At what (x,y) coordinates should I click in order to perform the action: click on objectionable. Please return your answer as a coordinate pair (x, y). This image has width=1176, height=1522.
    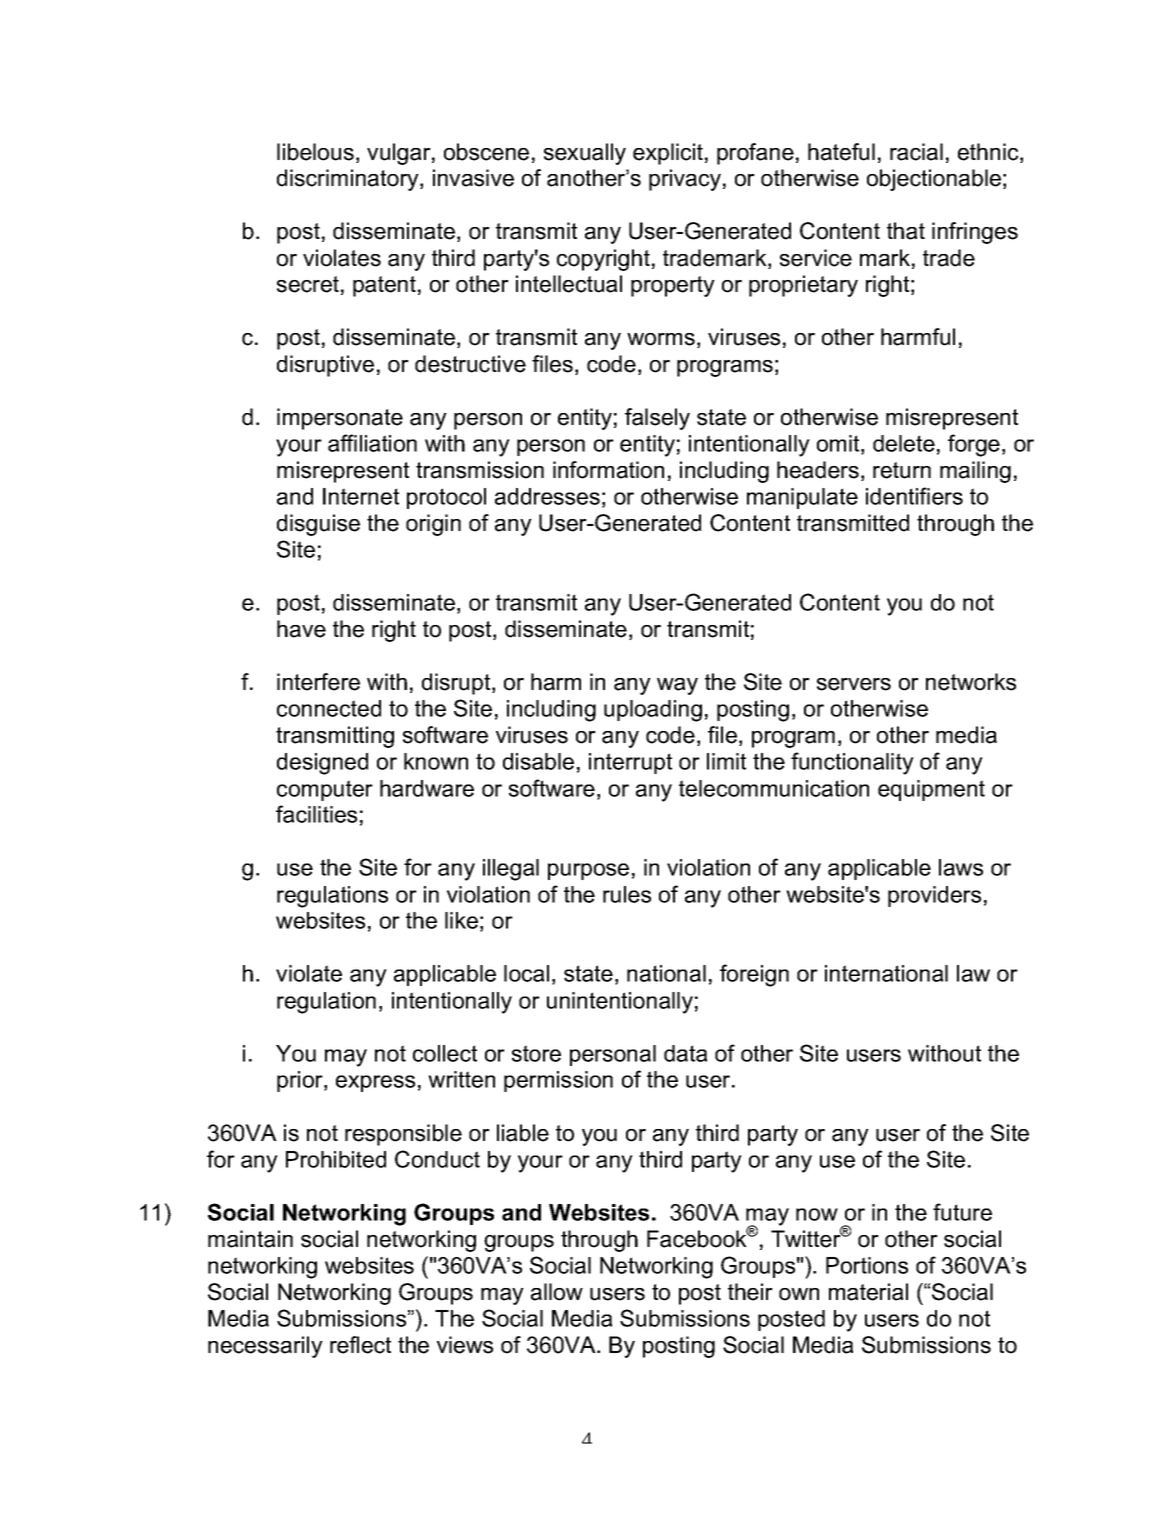
    Looking at the image, I should click on (934, 180).
